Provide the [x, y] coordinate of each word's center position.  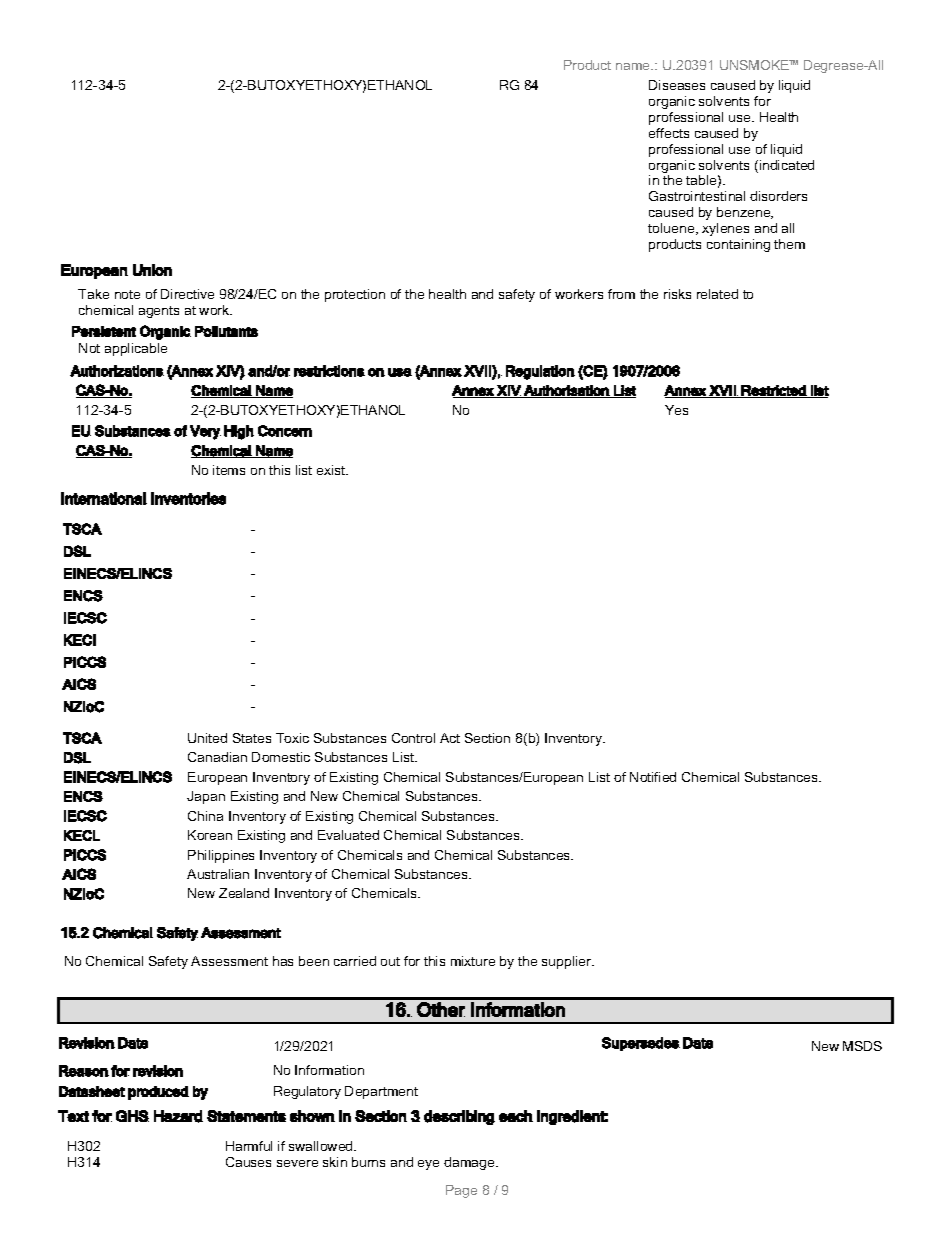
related [717, 294]
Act [450, 738]
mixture [473, 961]
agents [159, 312]
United [207, 738]
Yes [676, 410]
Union [152, 270]
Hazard [178, 1116]
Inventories [188, 498]
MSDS [862, 1046]
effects [669, 133]
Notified [653, 777]
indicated [787, 165]
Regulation [540, 372]
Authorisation [566, 391]
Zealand [244, 893]
